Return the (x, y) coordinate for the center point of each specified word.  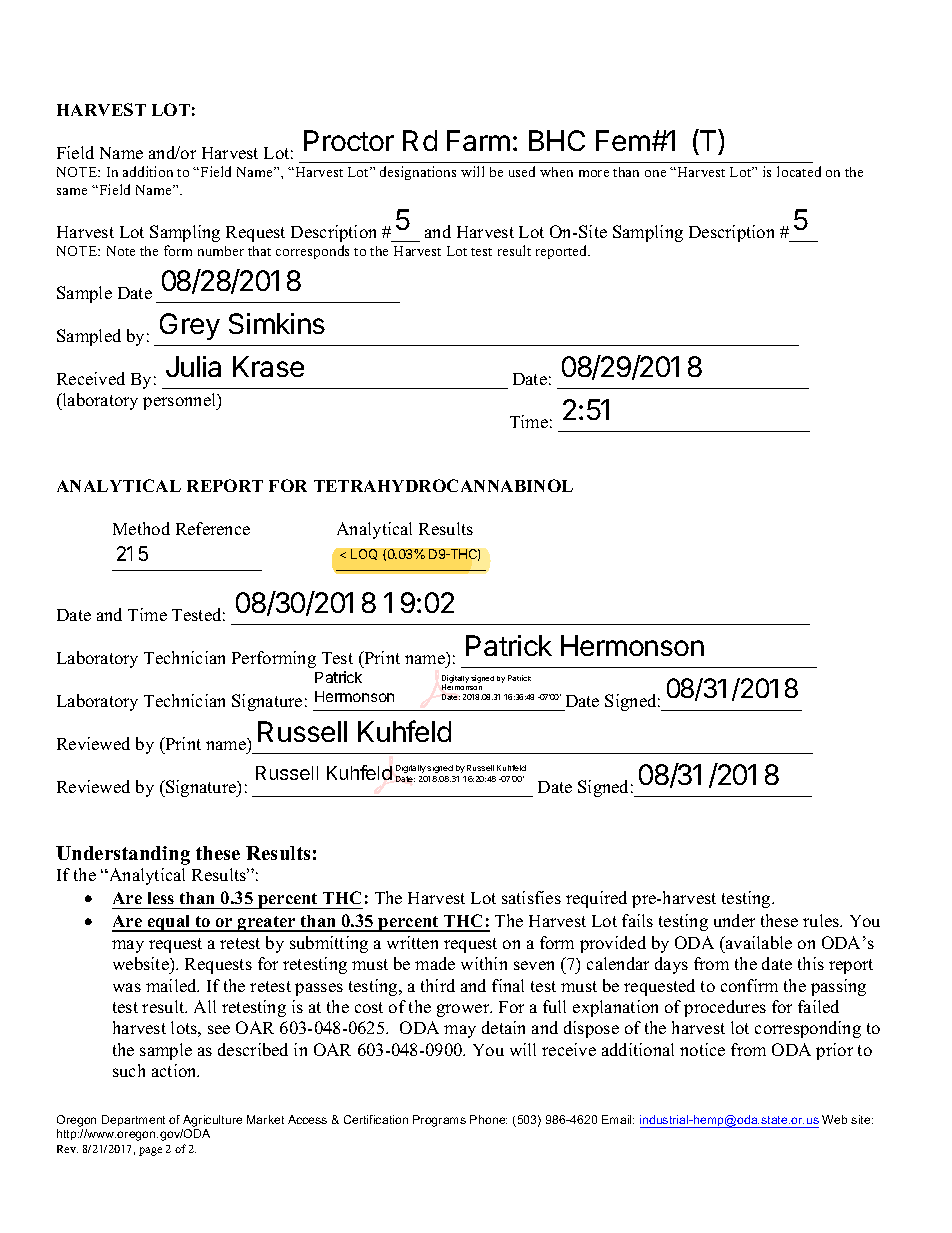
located (799, 171)
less (161, 898)
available (758, 942)
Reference (213, 528)
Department (133, 1120)
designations (418, 173)
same (72, 191)
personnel (181, 401)
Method (141, 528)
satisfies (531, 897)
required (596, 899)
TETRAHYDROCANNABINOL (443, 485)
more (594, 173)
